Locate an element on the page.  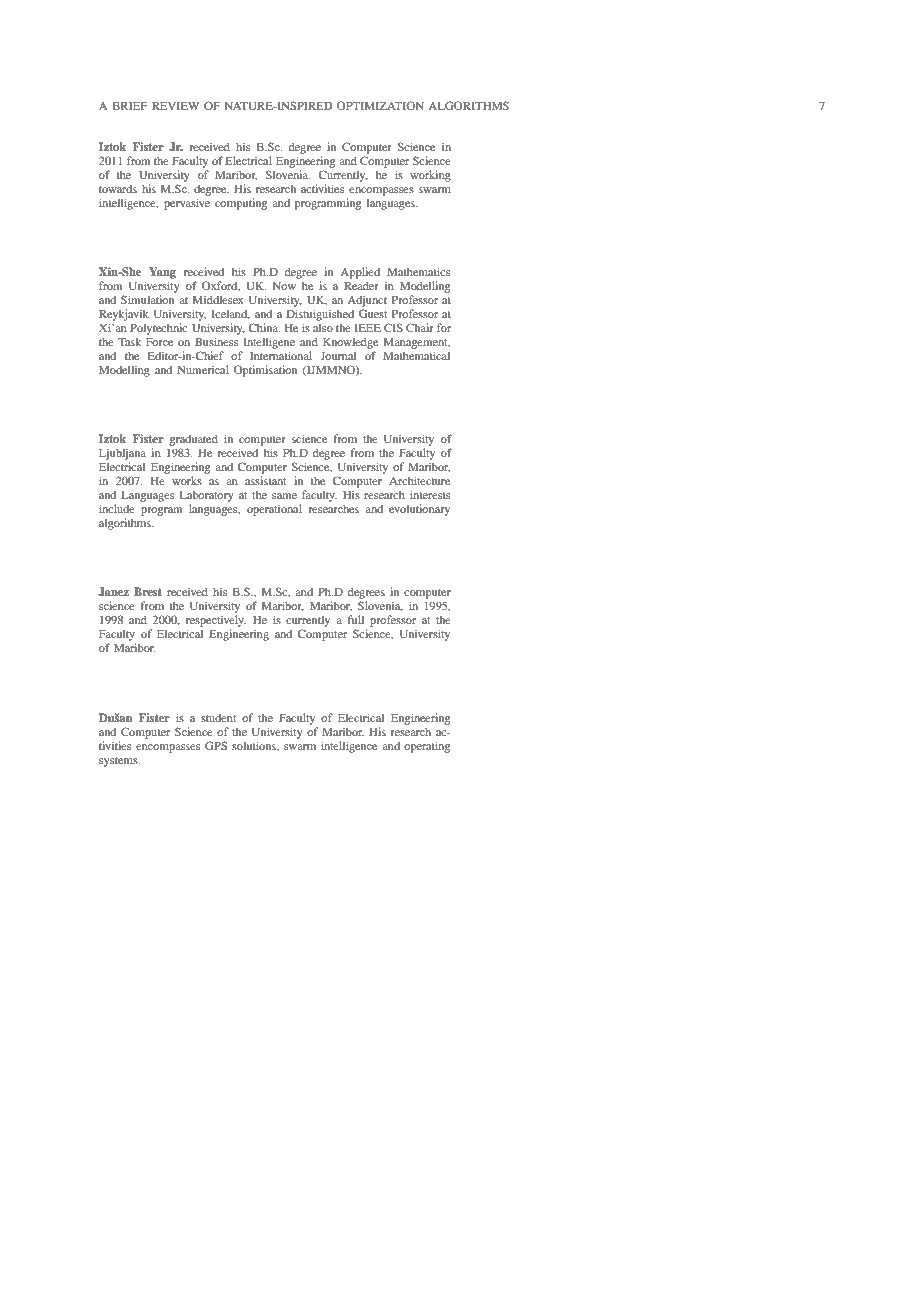
computing is located at coordinates (241, 204).
